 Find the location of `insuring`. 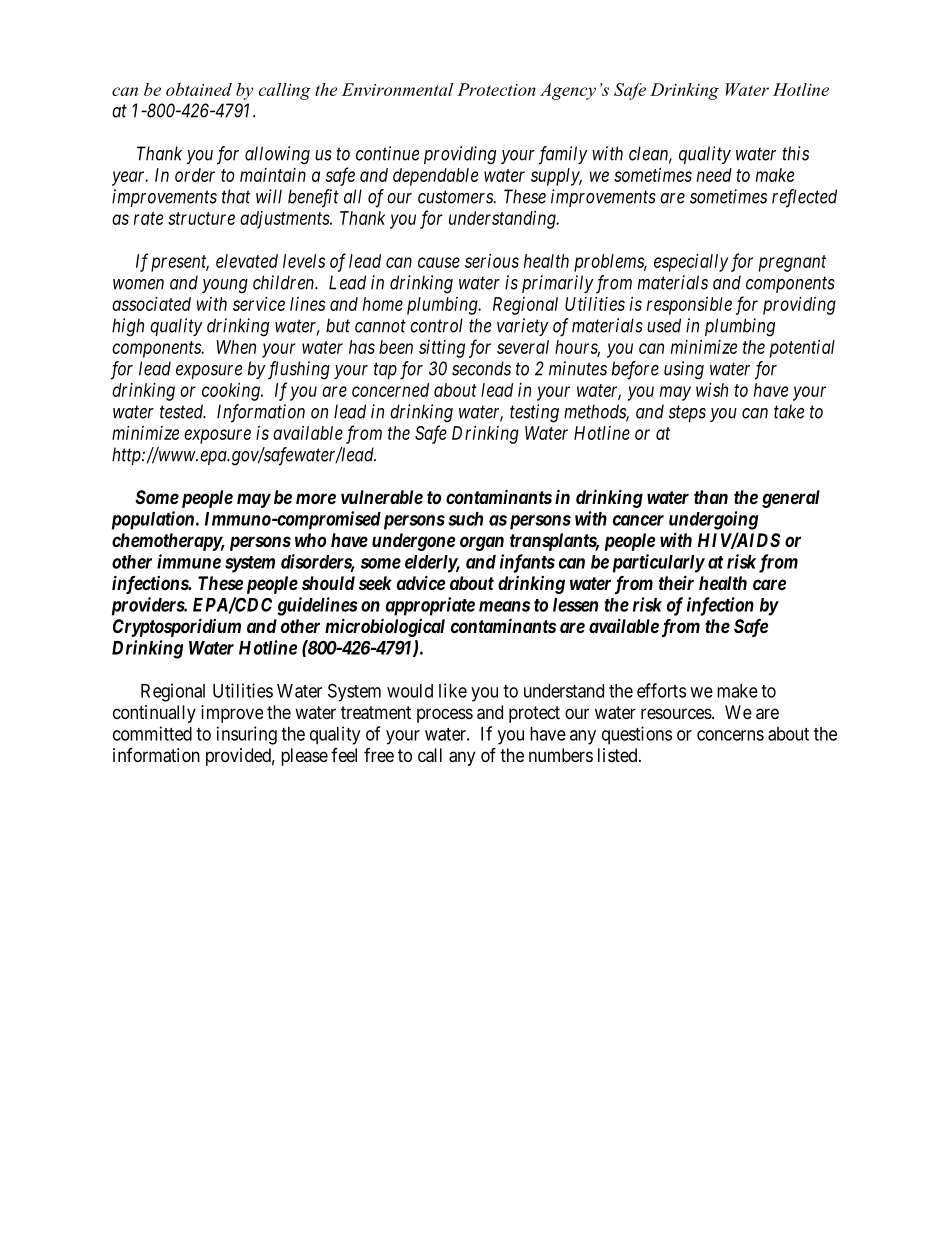

insuring is located at coordinates (247, 735).
